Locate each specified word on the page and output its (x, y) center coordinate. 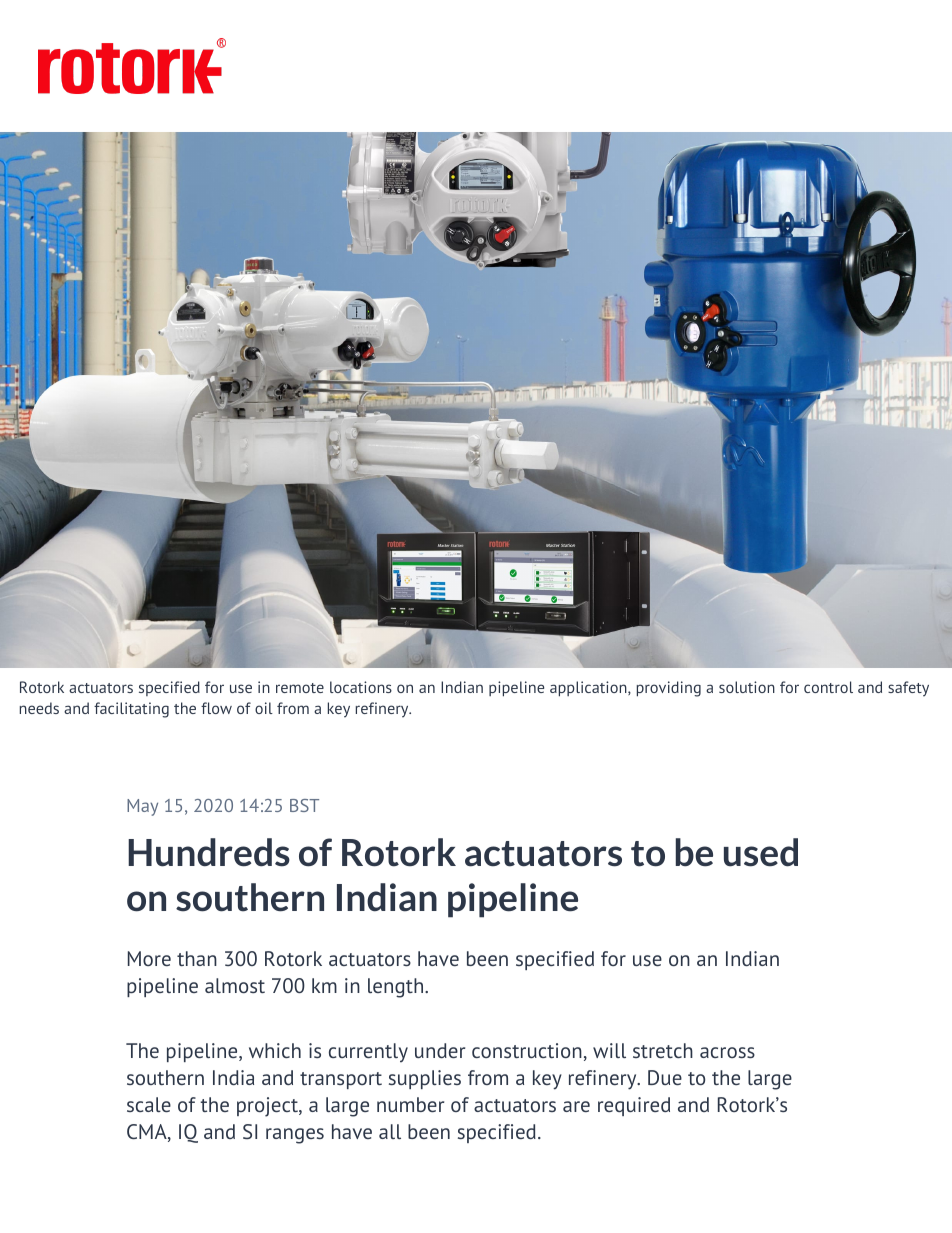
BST (304, 805)
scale (149, 1104)
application (589, 689)
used (761, 852)
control (828, 687)
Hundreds (209, 852)
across (727, 1052)
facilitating (131, 710)
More (149, 958)
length (397, 988)
